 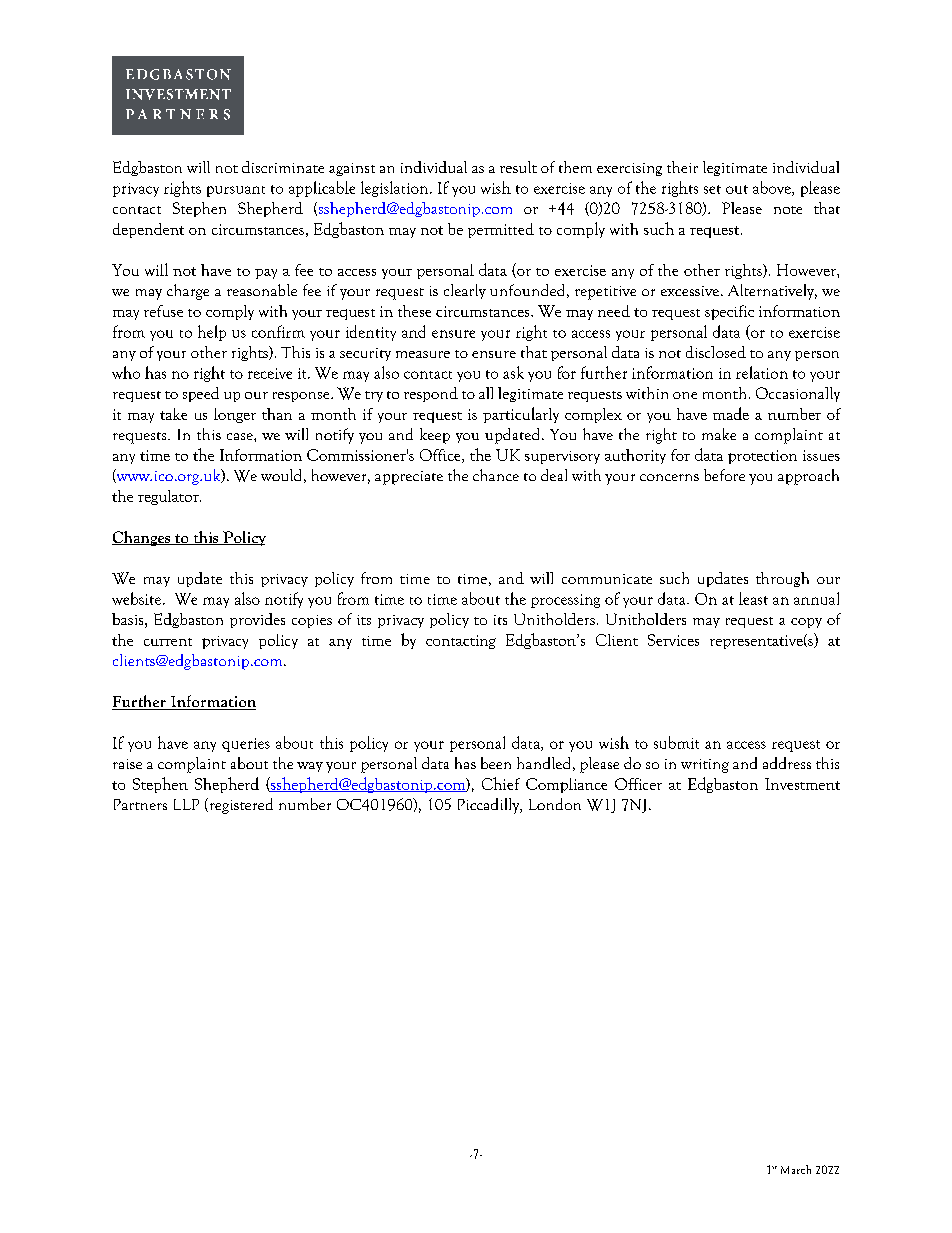 I want to click on Services, so click(x=673, y=640).
